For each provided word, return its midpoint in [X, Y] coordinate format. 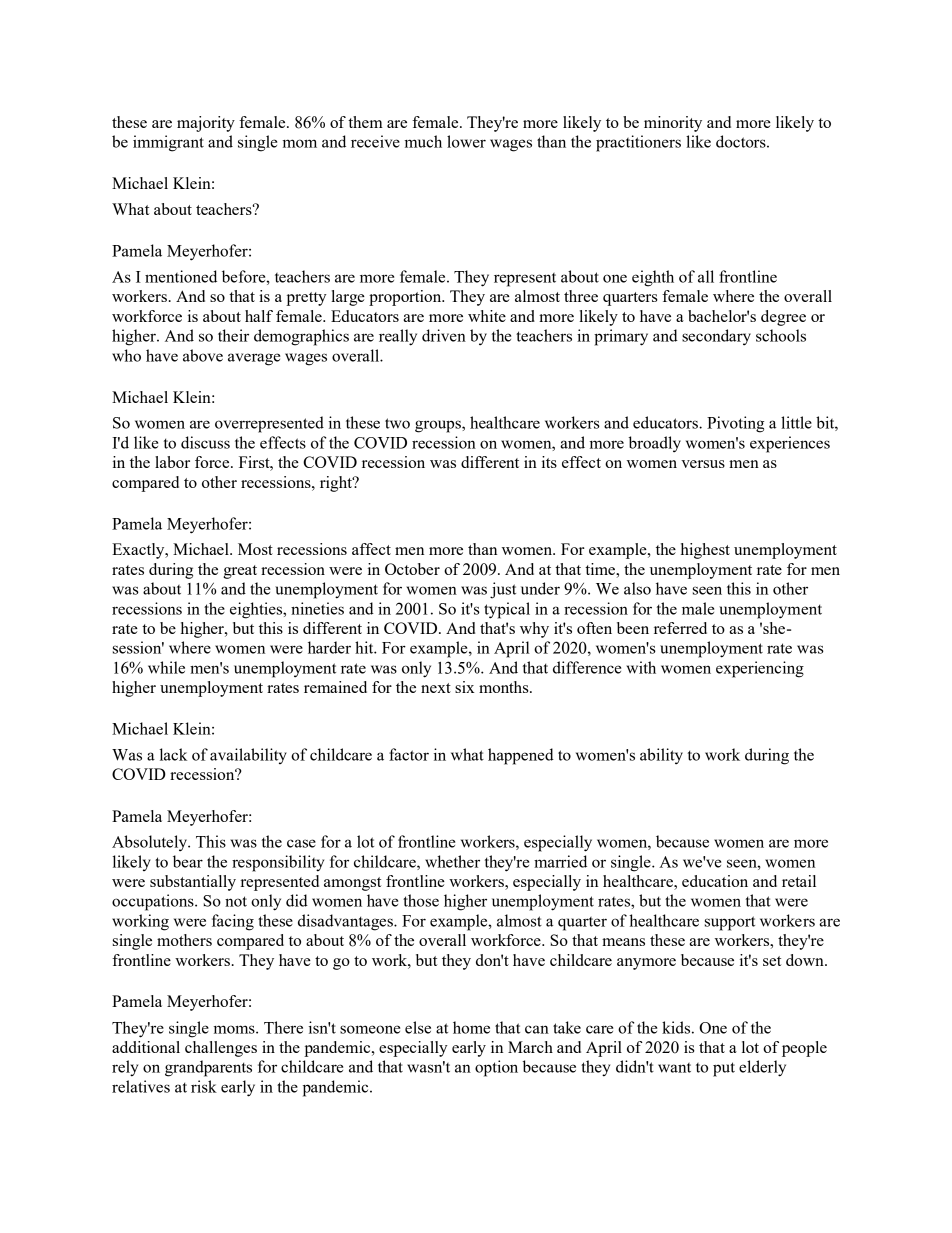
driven [444, 335]
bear [188, 861]
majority [206, 124]
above [203, 355]
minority [673, 124]
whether [452, 861]
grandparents [208, 1068]
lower [466, 141]
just [503, 590]
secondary [716, 337]
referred [680, 628]
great [240, 572]
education [715, 881]
